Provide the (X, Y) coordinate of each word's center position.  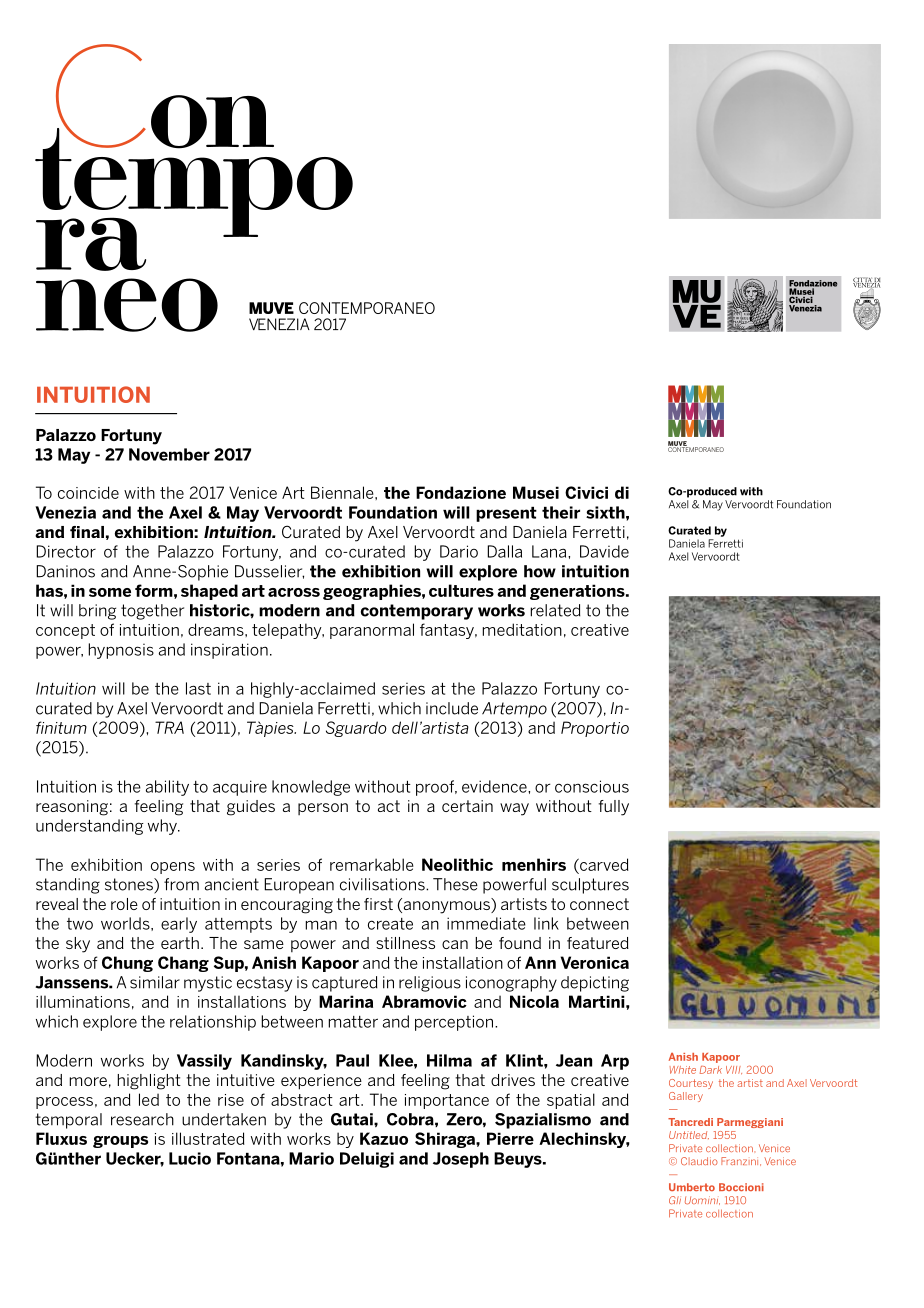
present (506, 514)
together (152, 612)
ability (167, 788)
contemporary (417, 612)
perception (454, 1023)
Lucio (190, 1158)
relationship (213, 1023)
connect (599, 904)
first (378, 904)
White (683, 1070)
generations (578, 592)
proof (436, 788)
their (561, 512)
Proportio (595, 729)
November (169, 454)
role (124, 904)
